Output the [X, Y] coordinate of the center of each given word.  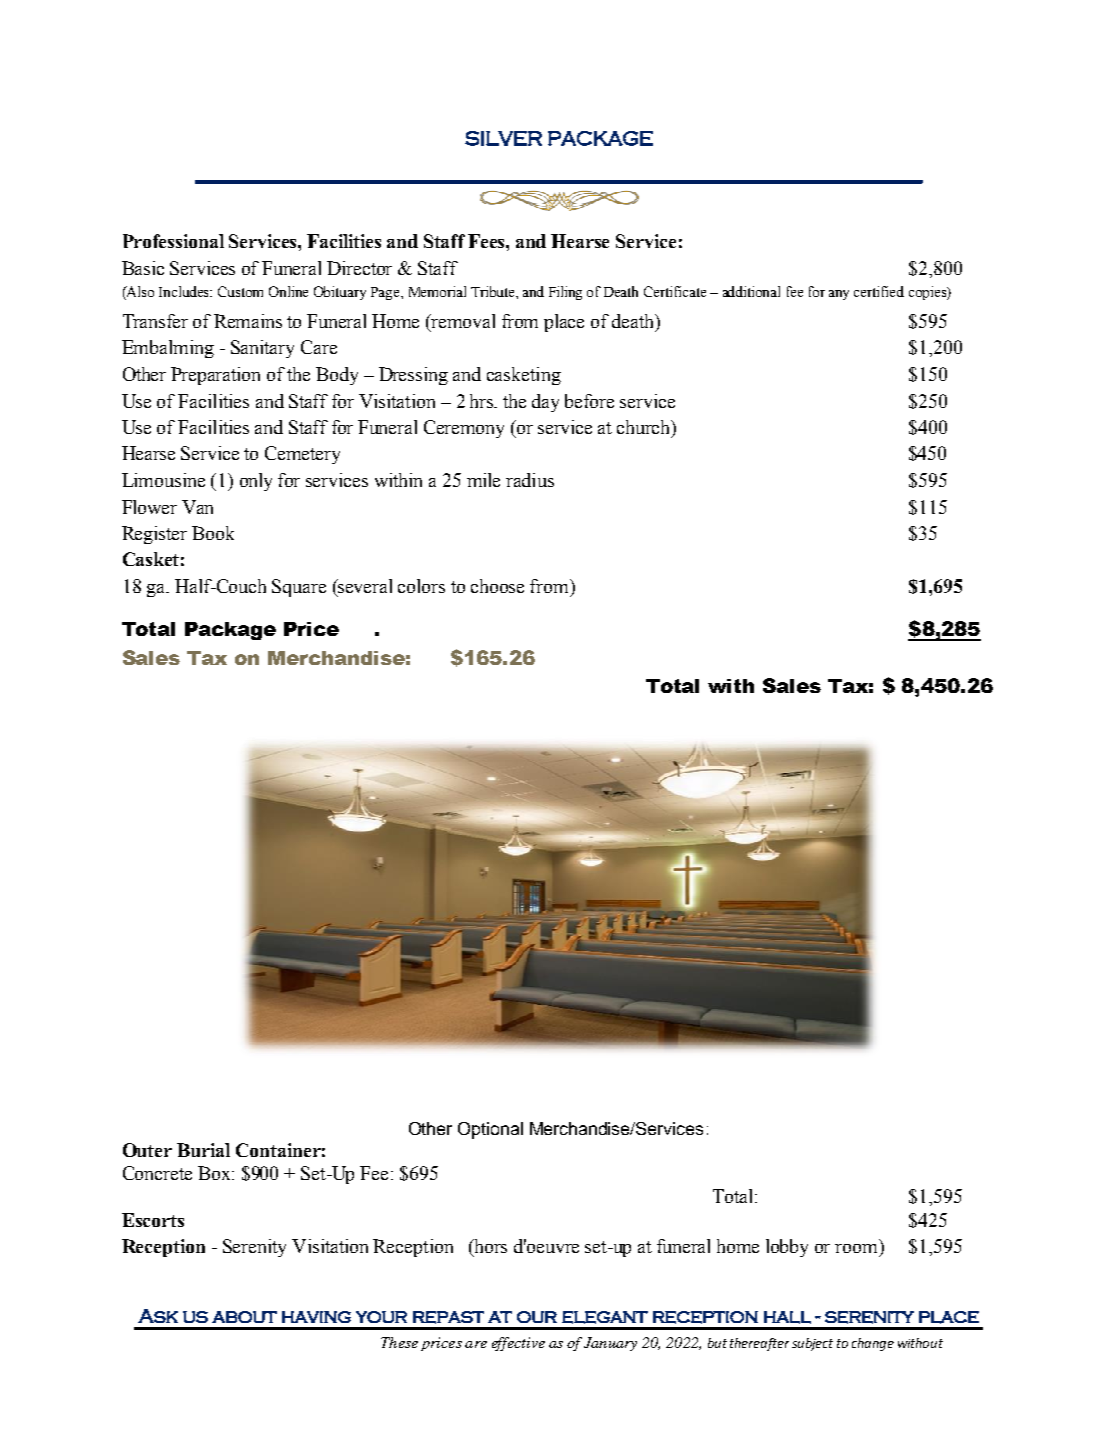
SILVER [503, 138]
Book [213, 533]
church [645, 428]
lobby [787, 1248]
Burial [203, 1150]
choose [497, 586]
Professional [173, 241]
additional [751, 291]
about [244, 1317]
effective [518, 1344]
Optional [490, 1130]
